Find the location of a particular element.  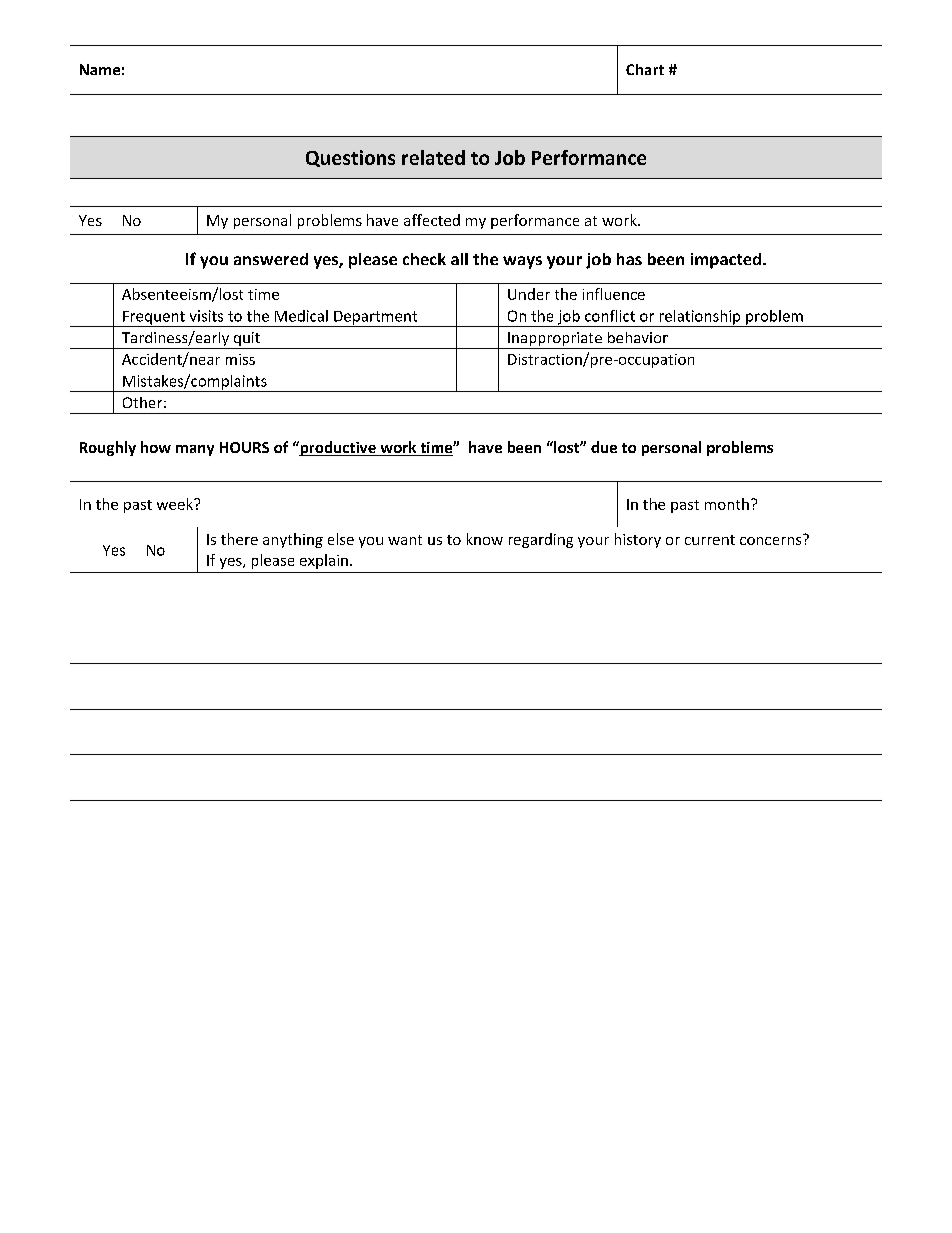

visits is located at coordinates (206, 316).
